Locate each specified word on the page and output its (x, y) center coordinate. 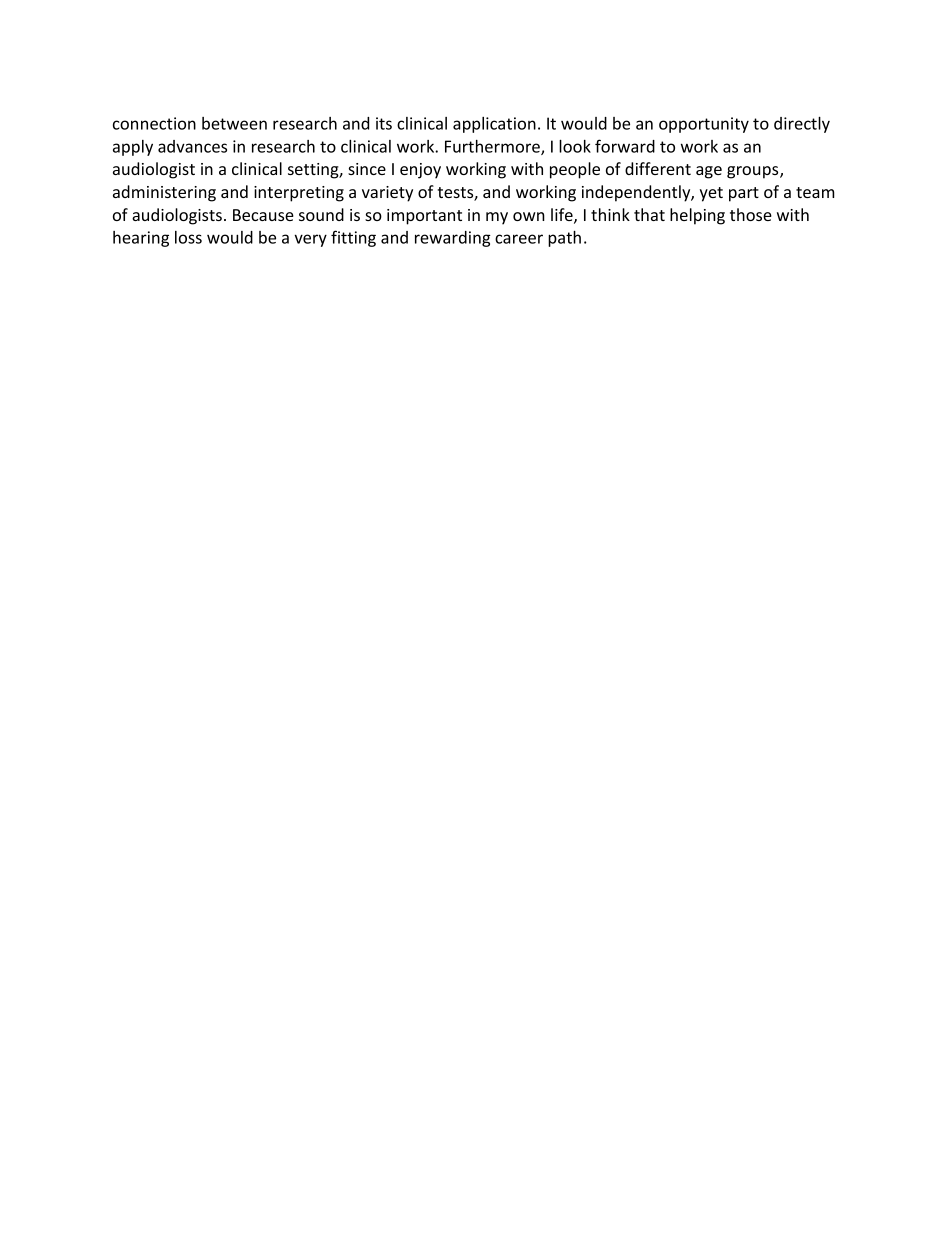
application (494, 125)
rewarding (453, 239)
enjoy (420, 171)
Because (263, 215)
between (234, 123)
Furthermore (493, 147)
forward (625, 146)
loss (188, 237)
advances (192, 146)
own (529, 216)
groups (754, 172)
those (751, 214)
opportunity (704, 125)
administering (164, 193)
